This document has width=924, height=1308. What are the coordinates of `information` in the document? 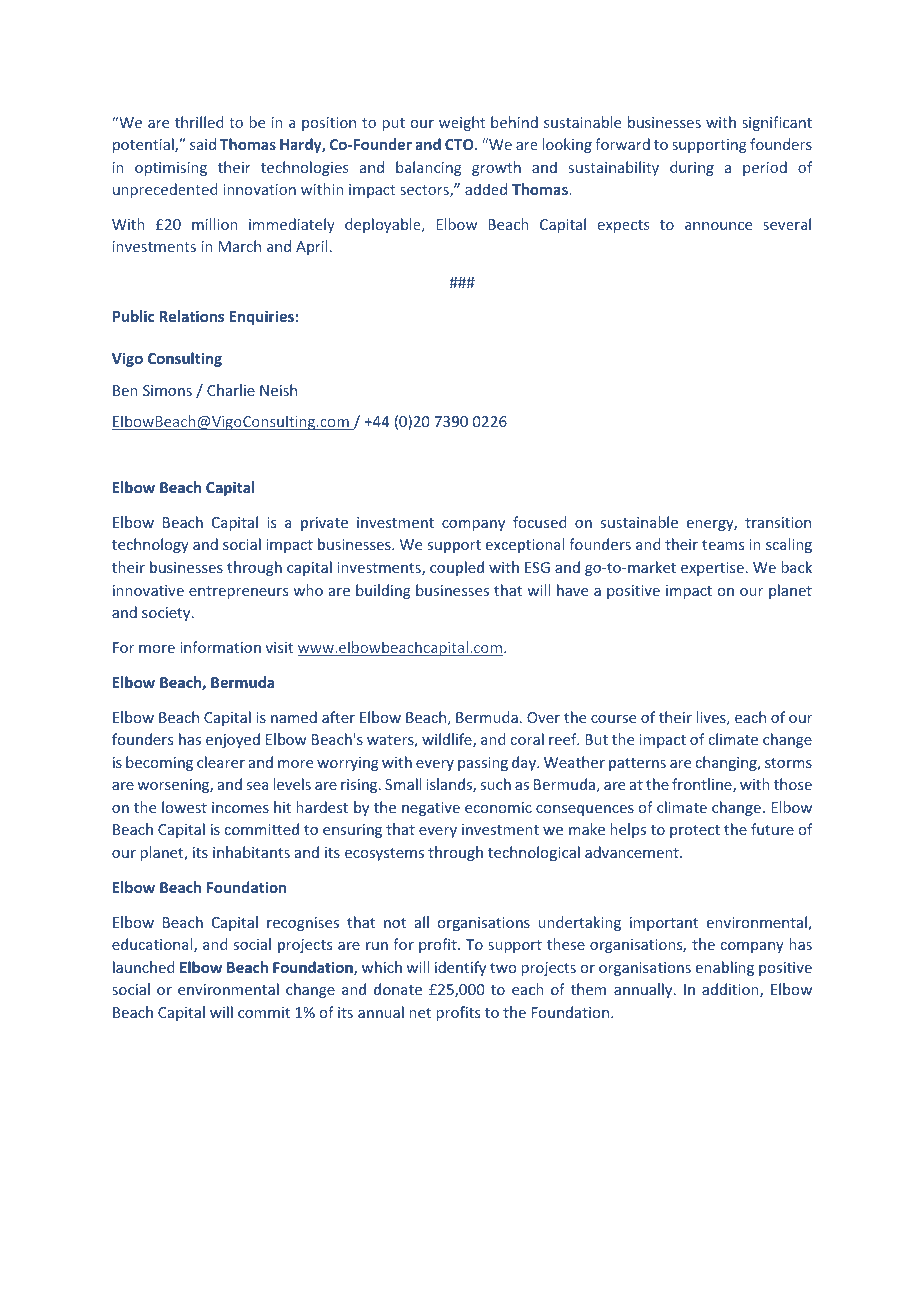 It's located at (220, 647).
